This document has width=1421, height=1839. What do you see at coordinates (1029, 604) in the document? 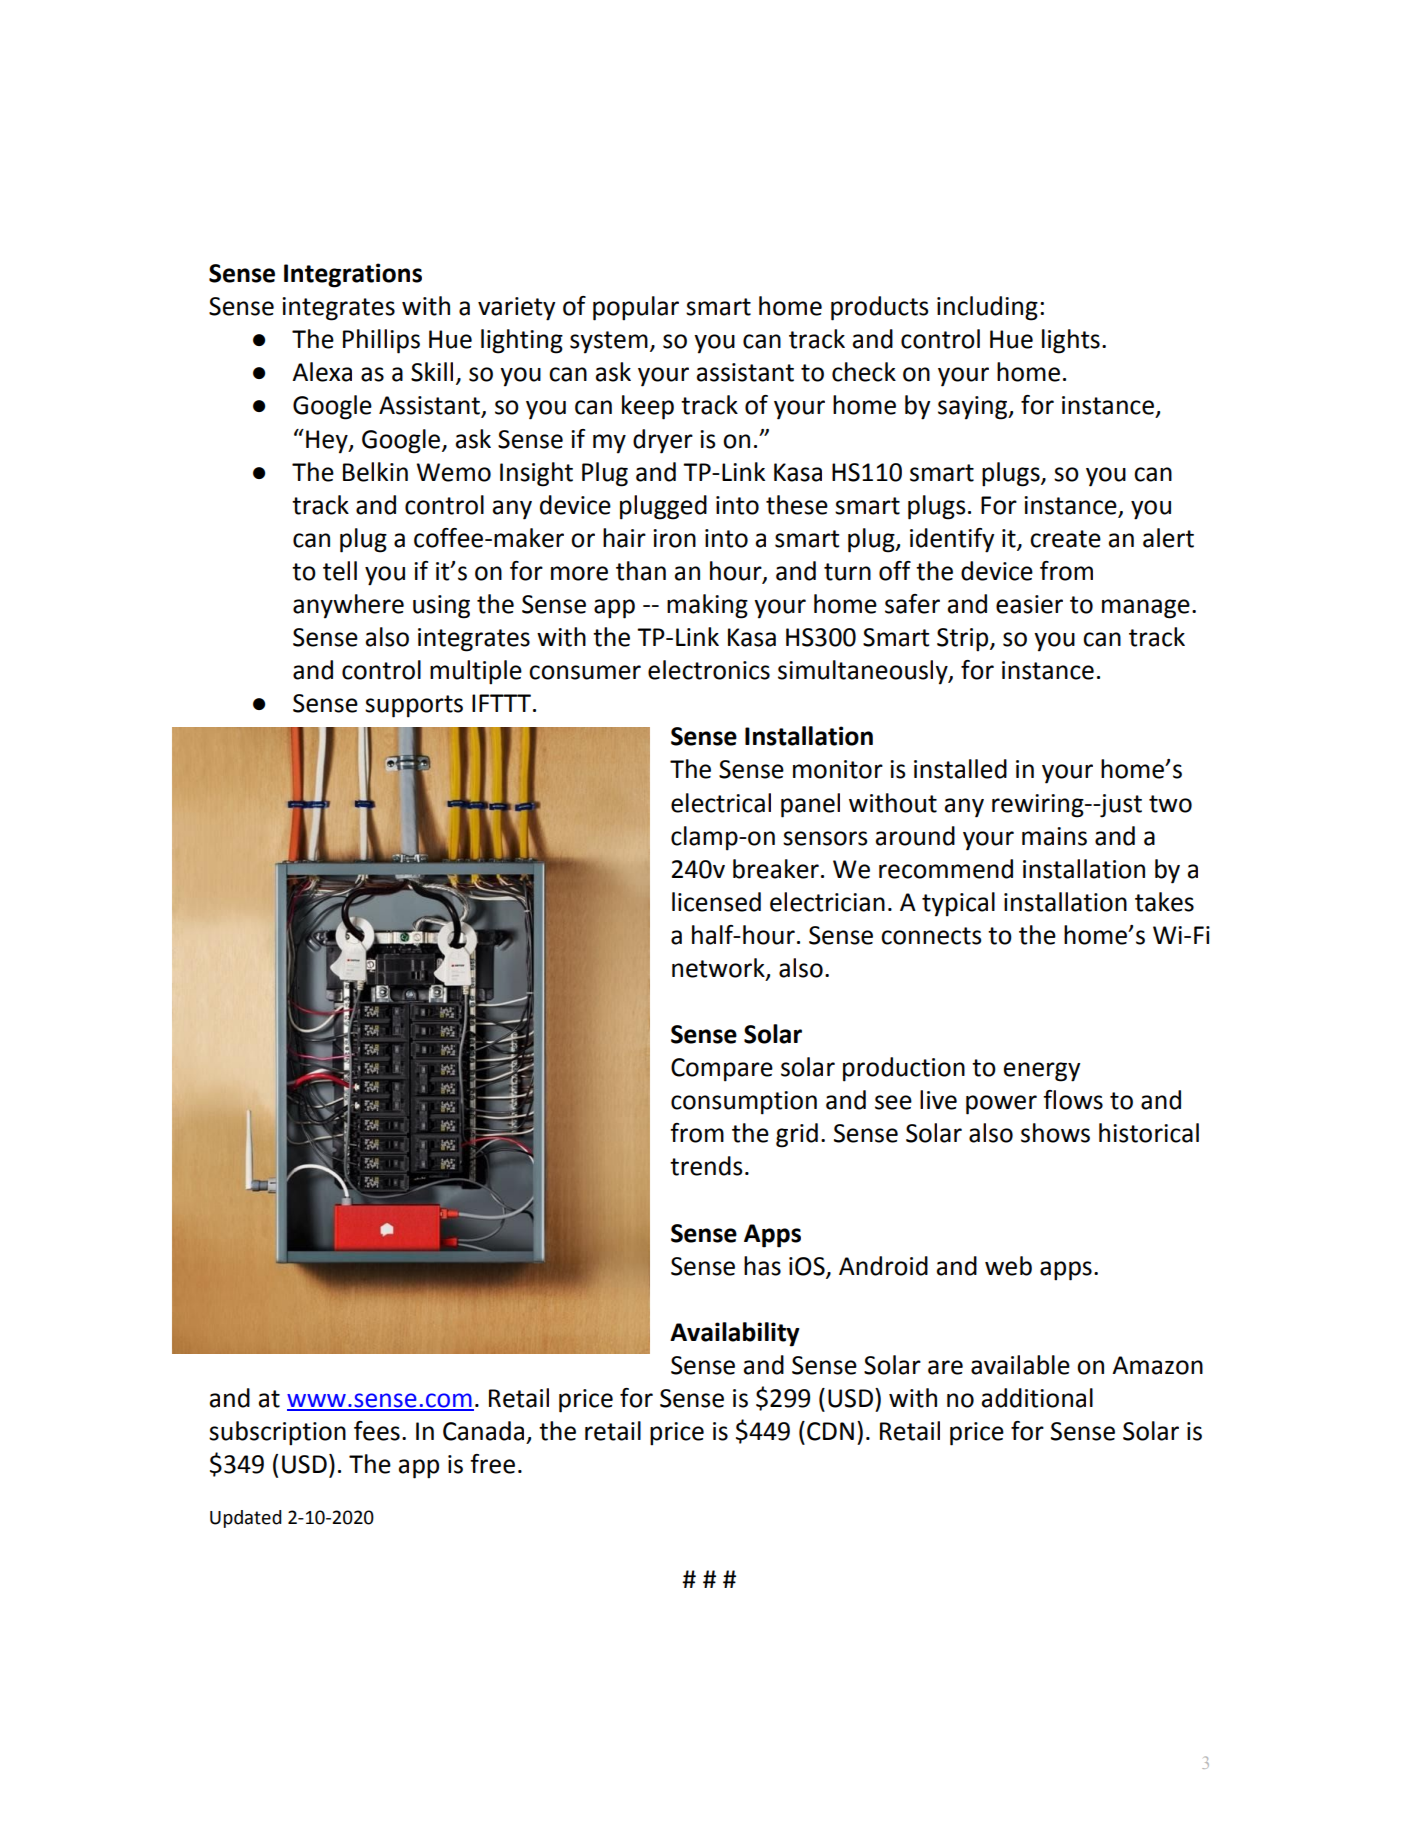
I see `easier` at bounding box center [1029, 604].
